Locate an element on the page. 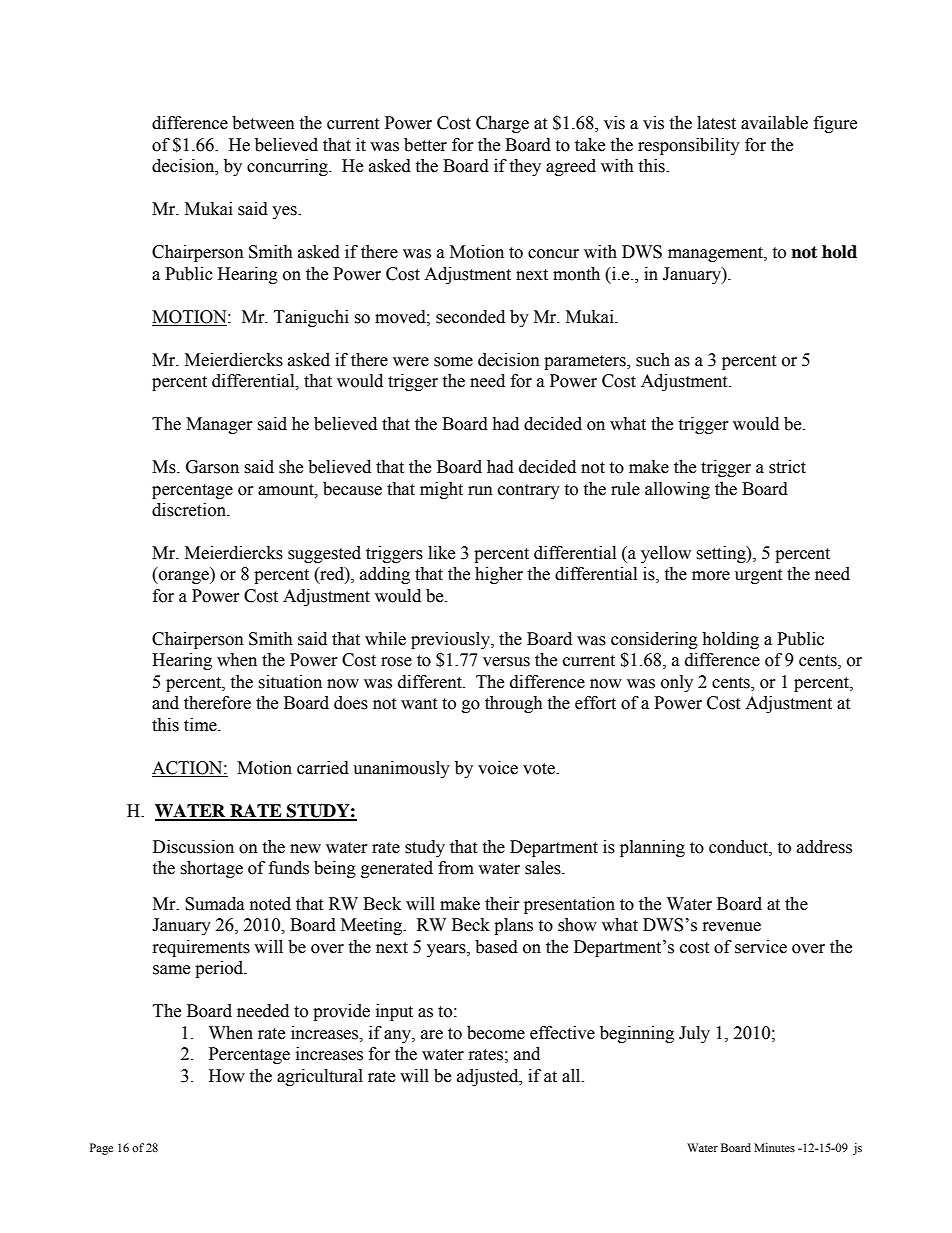 Image resolution: width=952 pixels, height=1233 pixels. better is located at coordinates (425, 145).
